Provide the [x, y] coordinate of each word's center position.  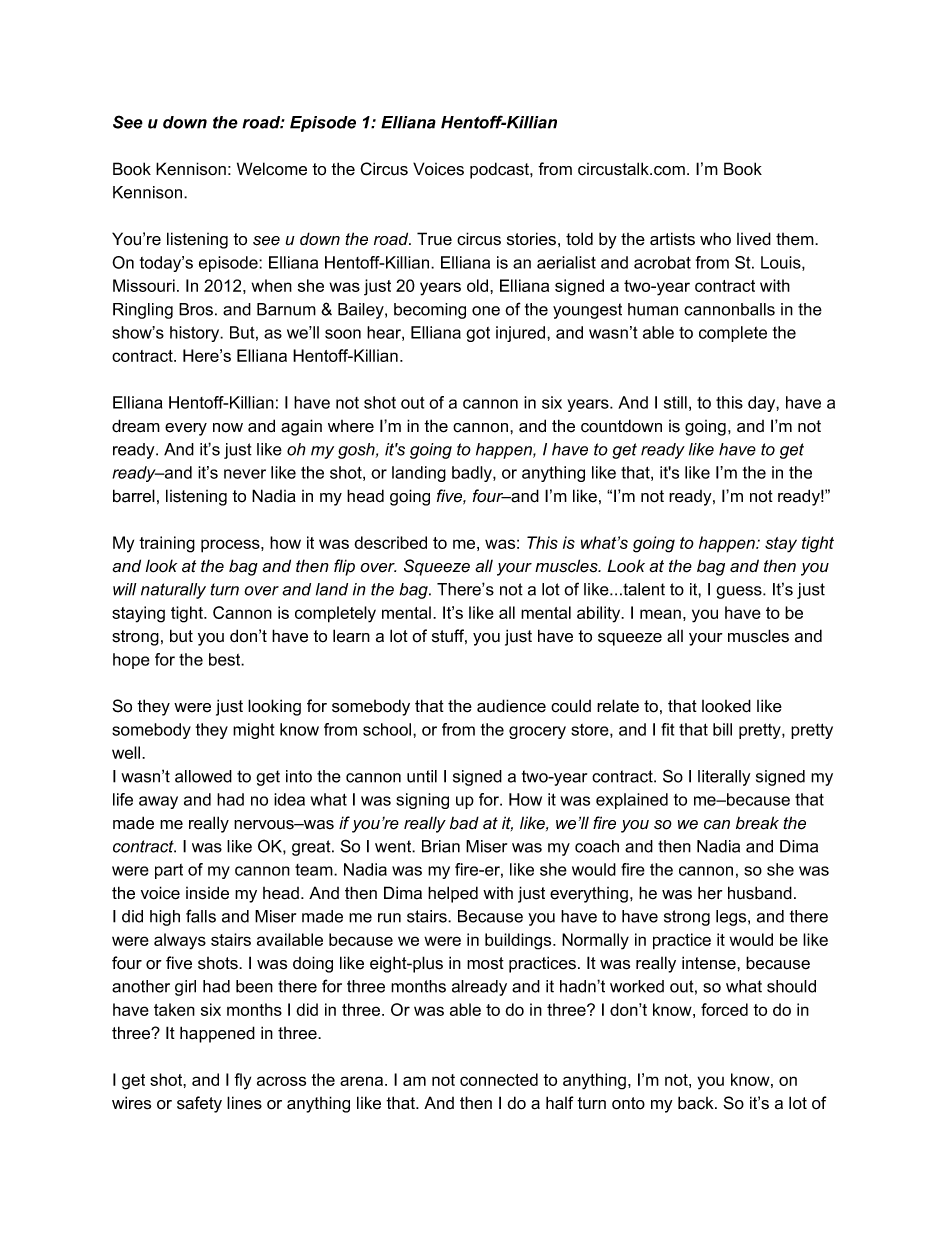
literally [724, 778]
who [715, 239]
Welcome [272, 169]
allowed [203, 776]
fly [242, 1081]
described [390, 542]
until [422, 776]
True [434, 239]
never [245, 474]
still [675, 402]
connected [499, 1079]
